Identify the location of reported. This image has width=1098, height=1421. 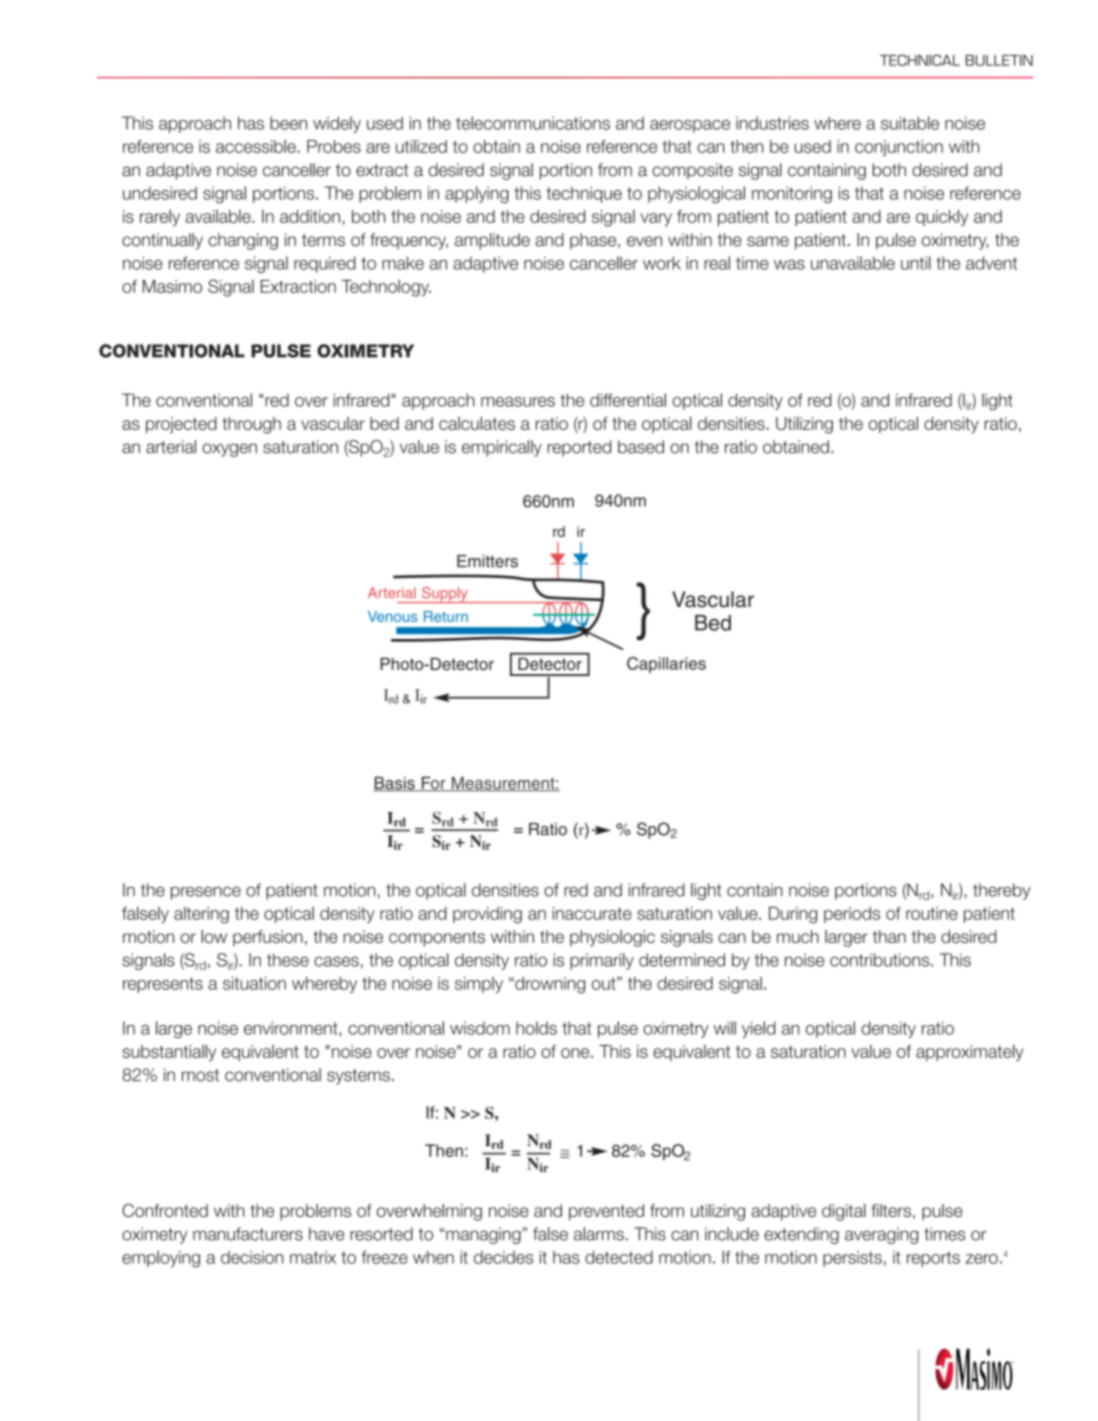
(579, 448).
